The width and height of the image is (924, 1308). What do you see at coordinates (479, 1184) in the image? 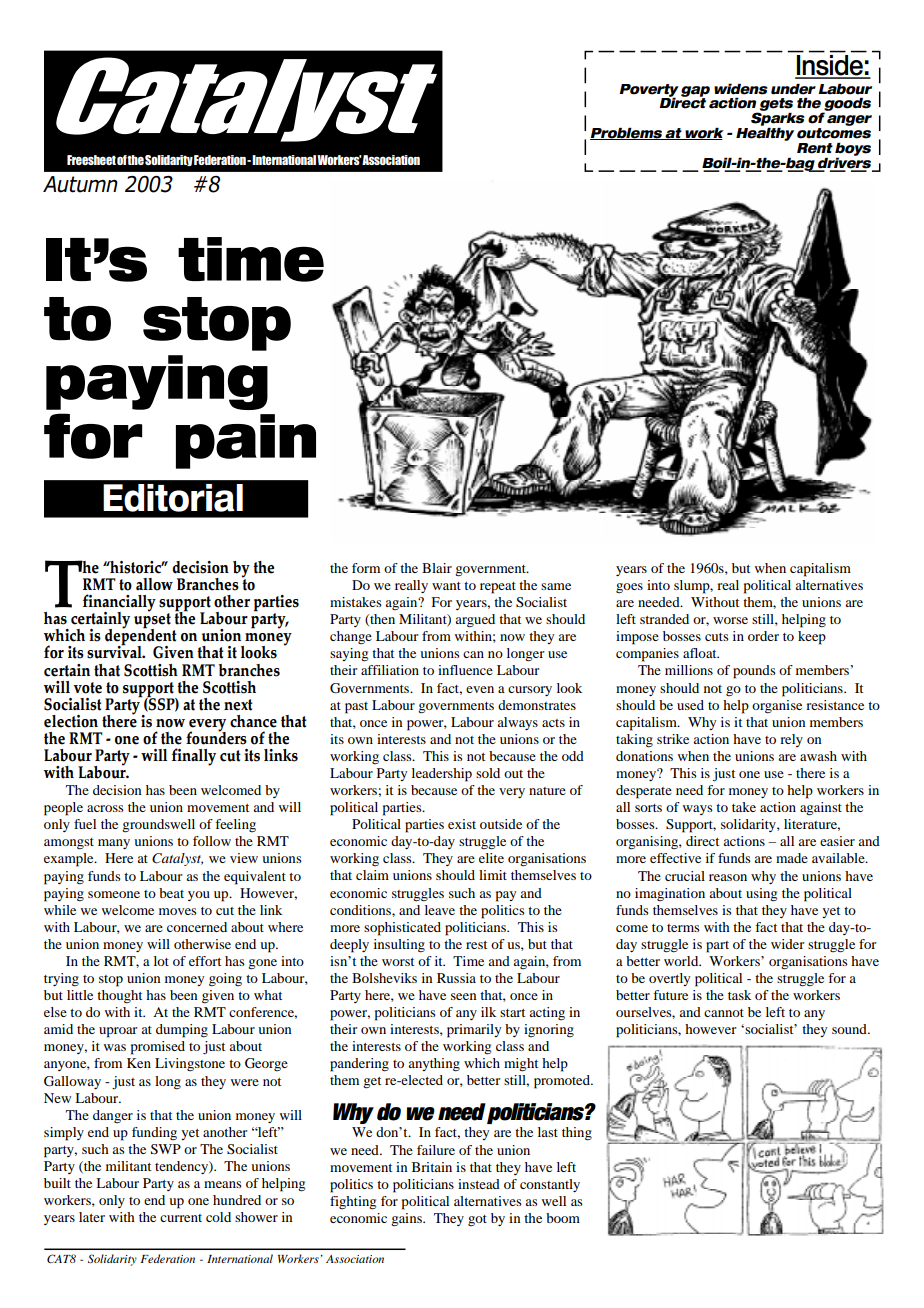
I see `instead` at bounding box center [479, 1184].
